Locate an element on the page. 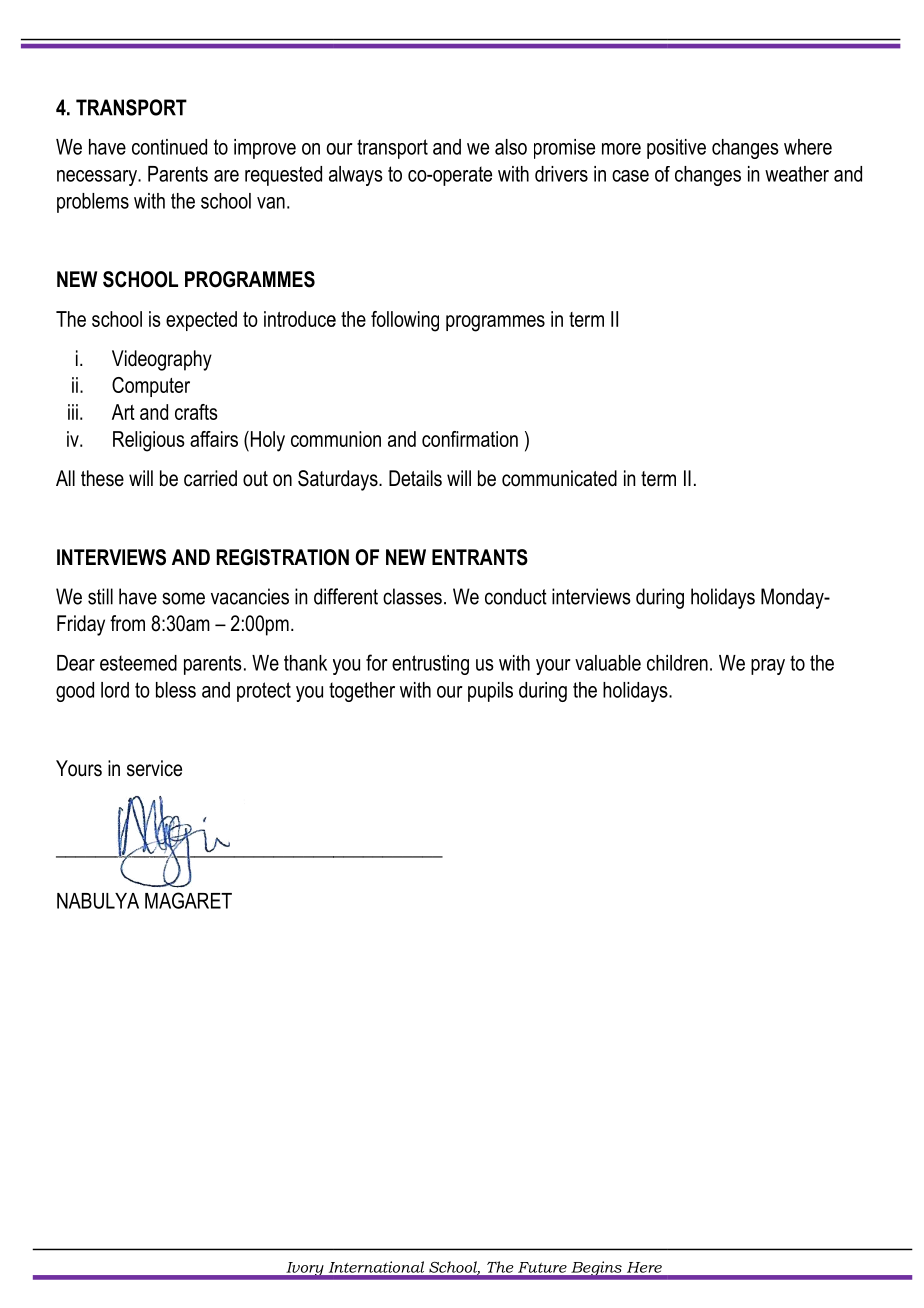  Computer is located at coordinates (151, 387).
